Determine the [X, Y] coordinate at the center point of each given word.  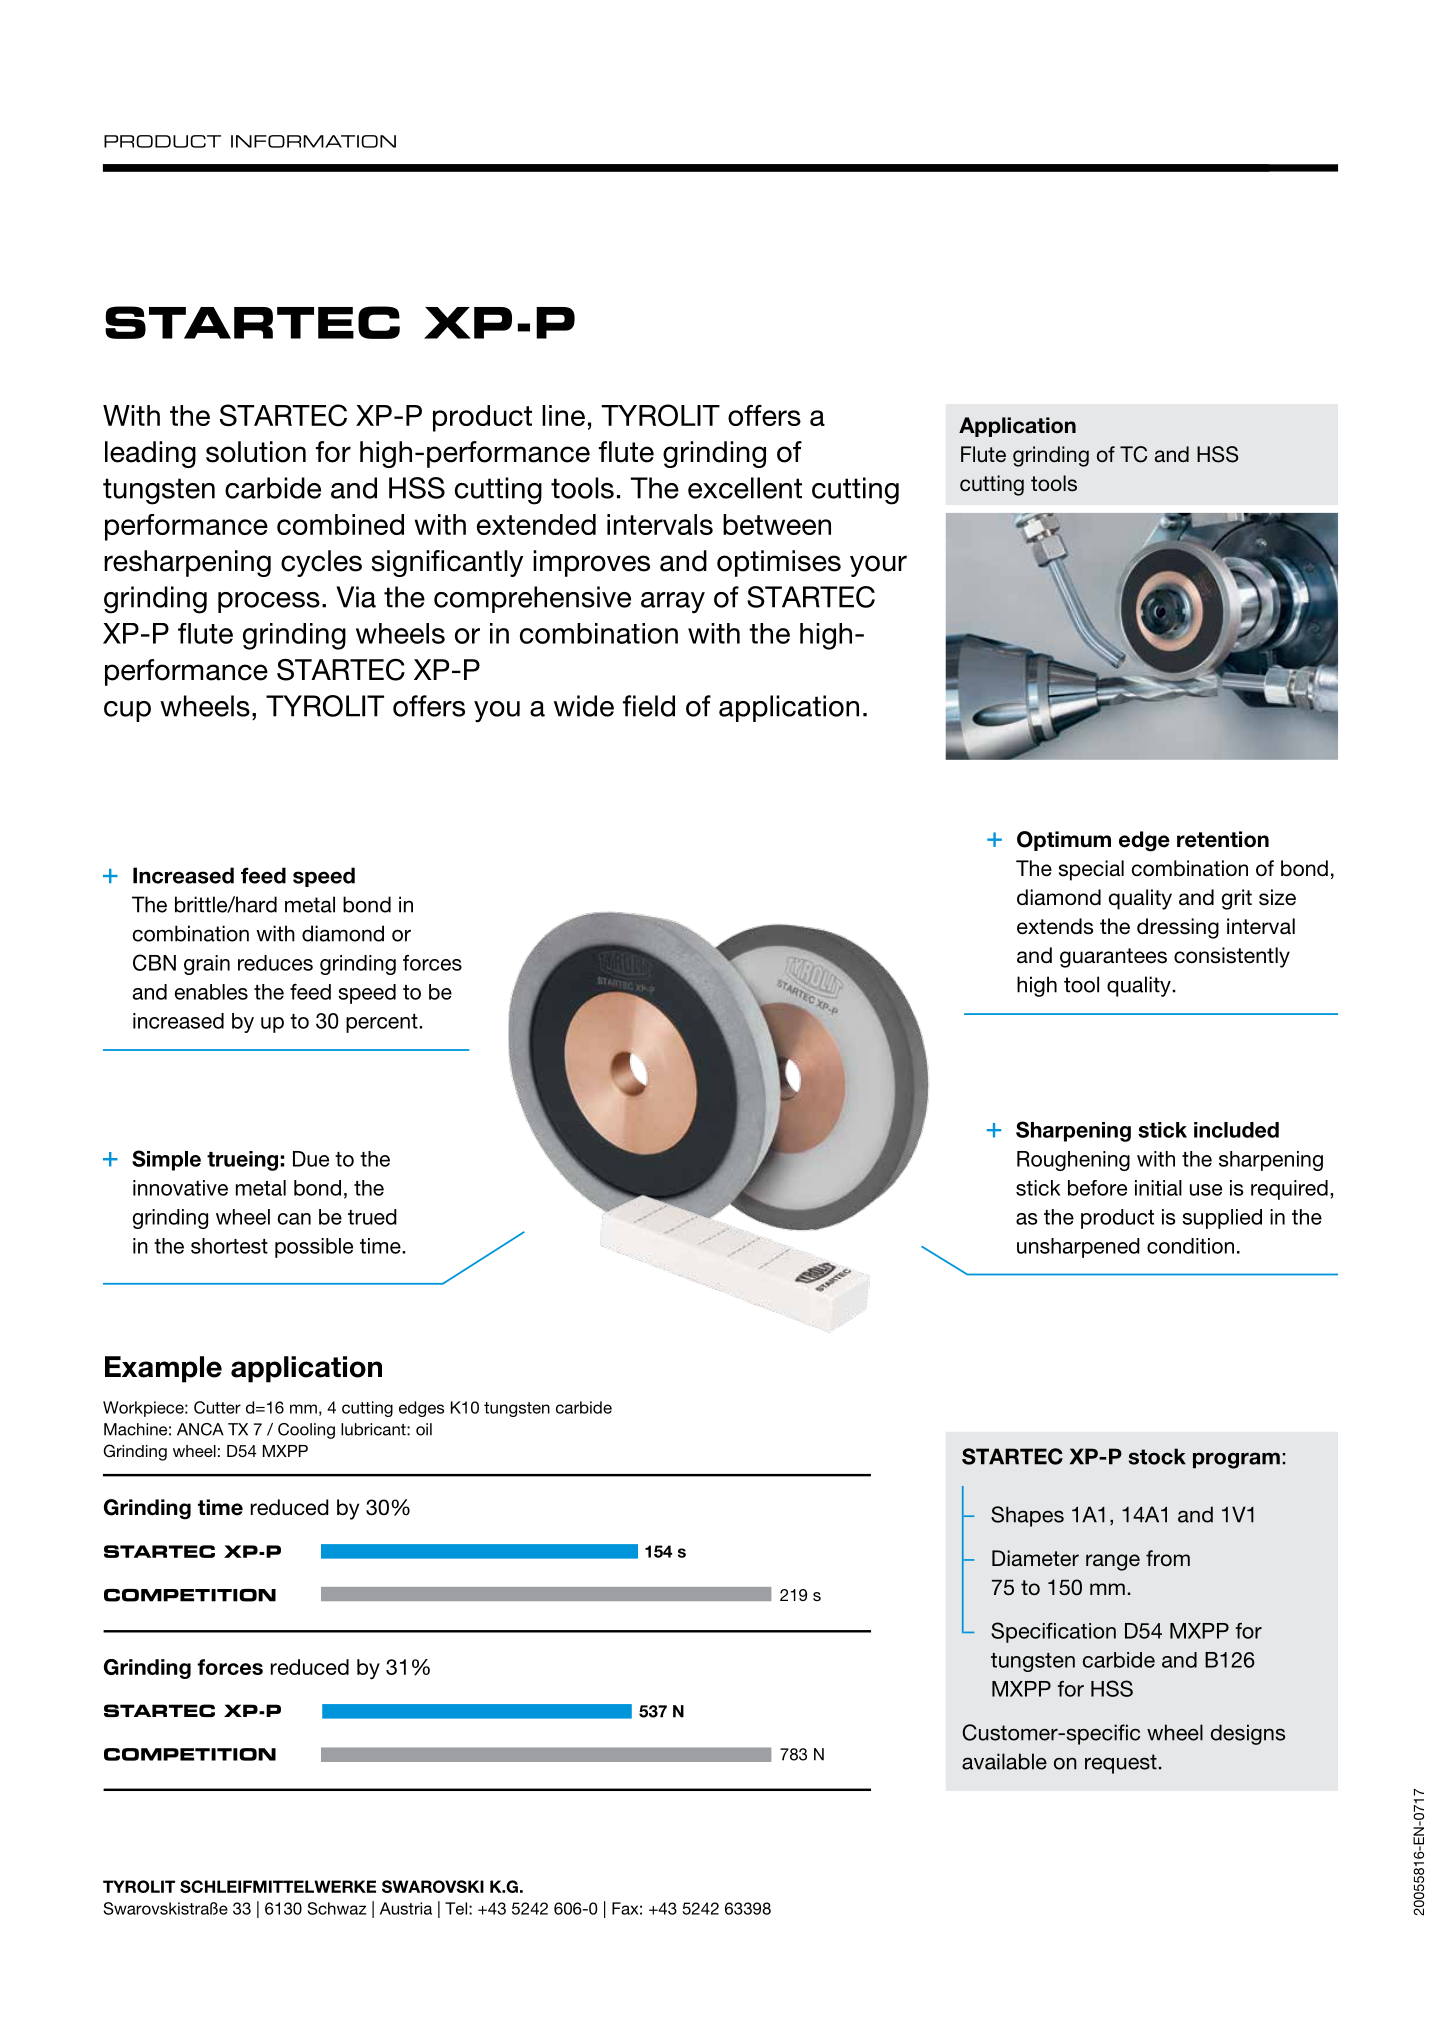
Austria [406, 1908]
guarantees [1113, 958]
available [1004, 1761]
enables [211, 992]
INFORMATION [313, 141]
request [1121, 1764]
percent [383, 1023]
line [563, 415]
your [878, 566]
